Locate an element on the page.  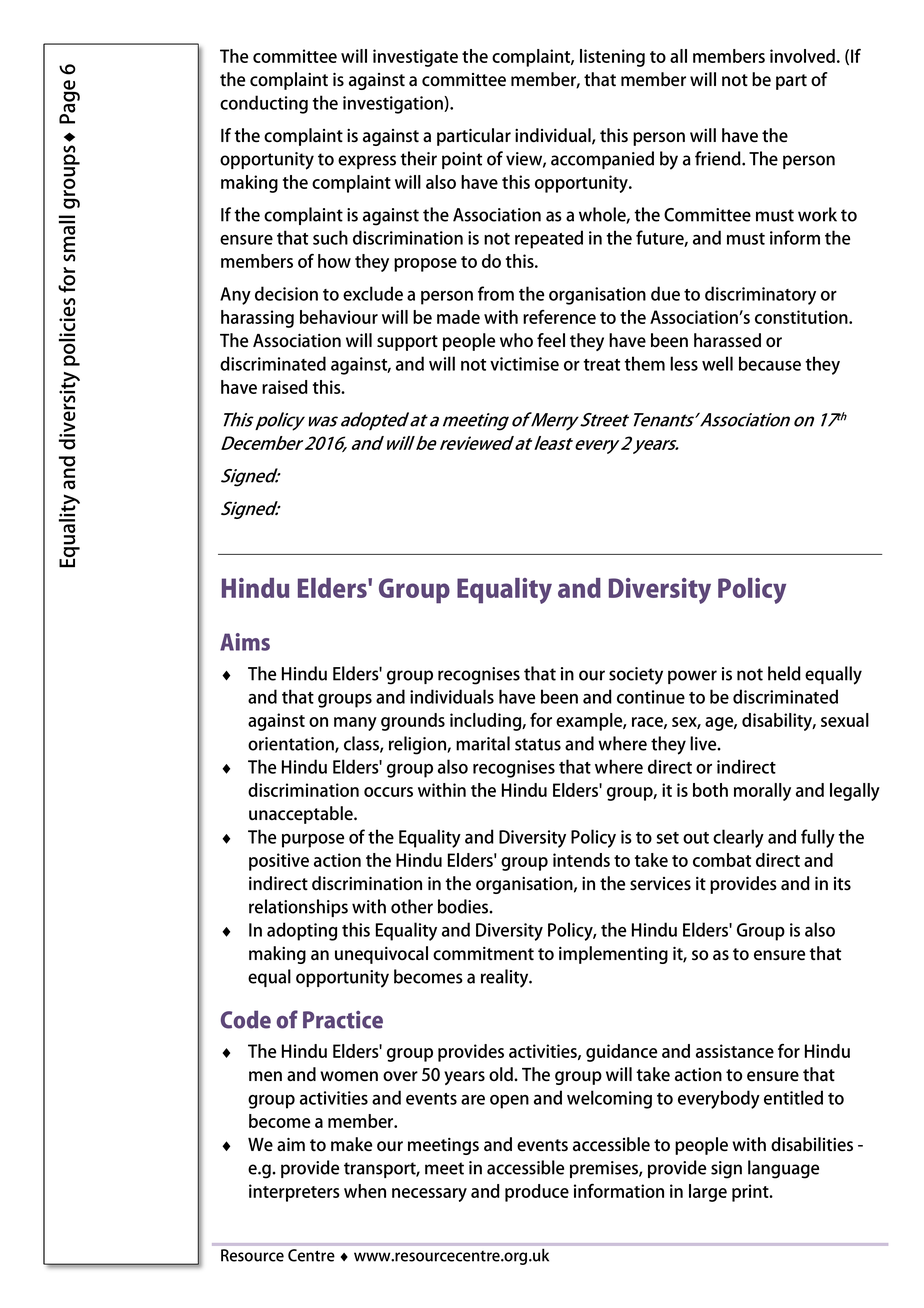
society is located at coordinates (636, 676).
